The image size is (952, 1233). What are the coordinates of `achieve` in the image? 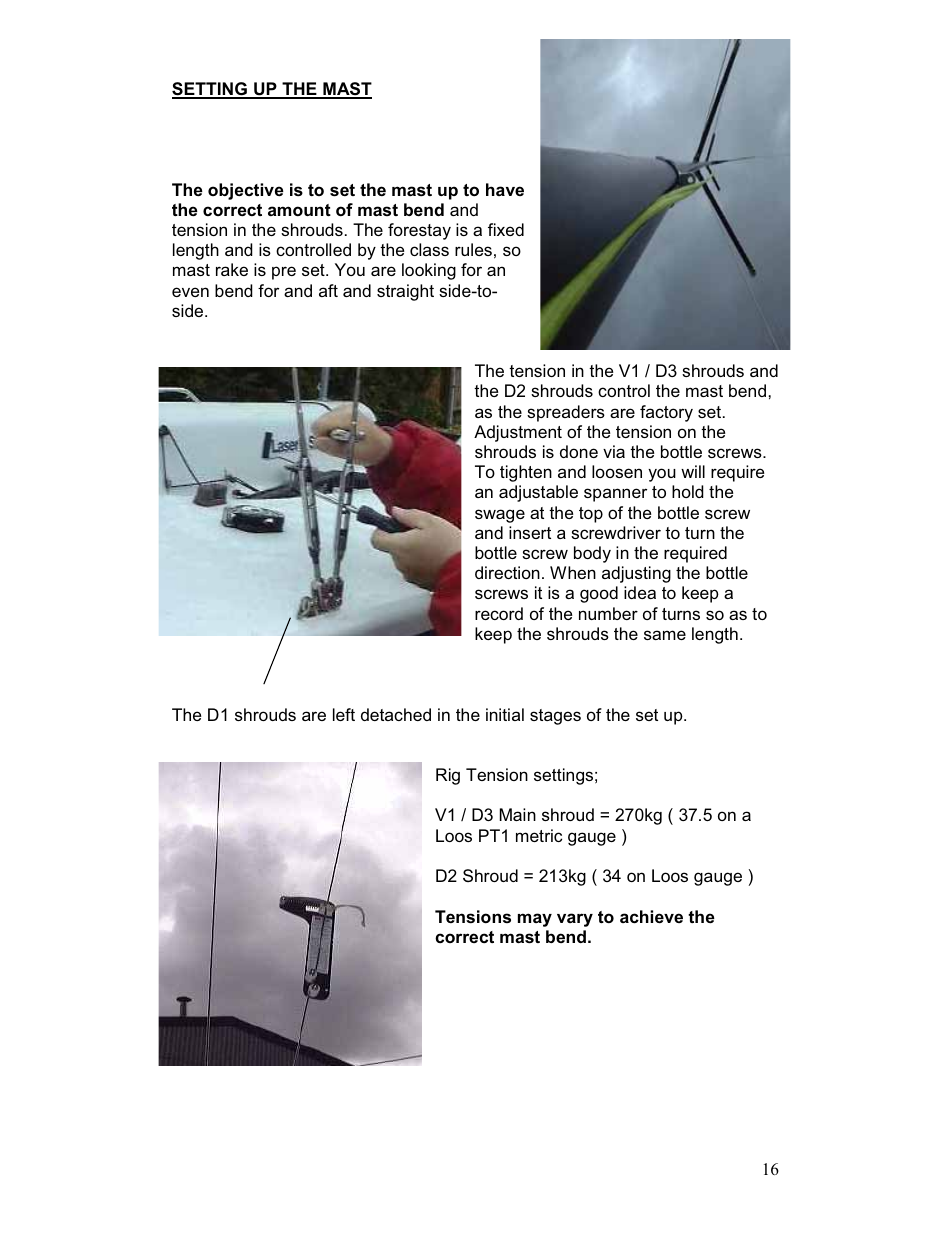 It's located at (651, 917).
